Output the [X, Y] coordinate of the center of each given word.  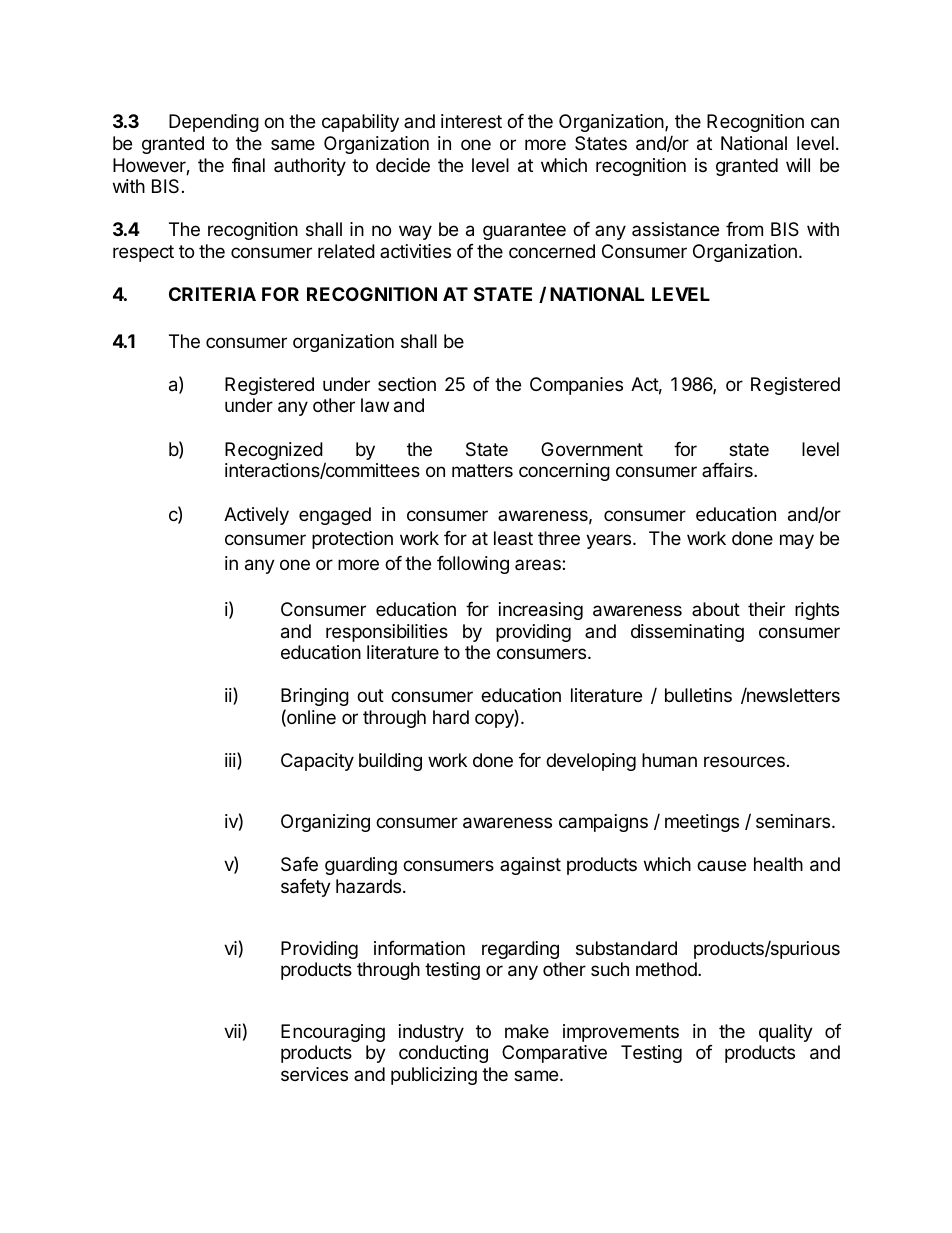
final [248, 165]
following [473, 565]
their [766, 609]
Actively [256, 516]
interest [471, 121]
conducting [443, 1054]
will [798, 165]
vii [232, 1031]
